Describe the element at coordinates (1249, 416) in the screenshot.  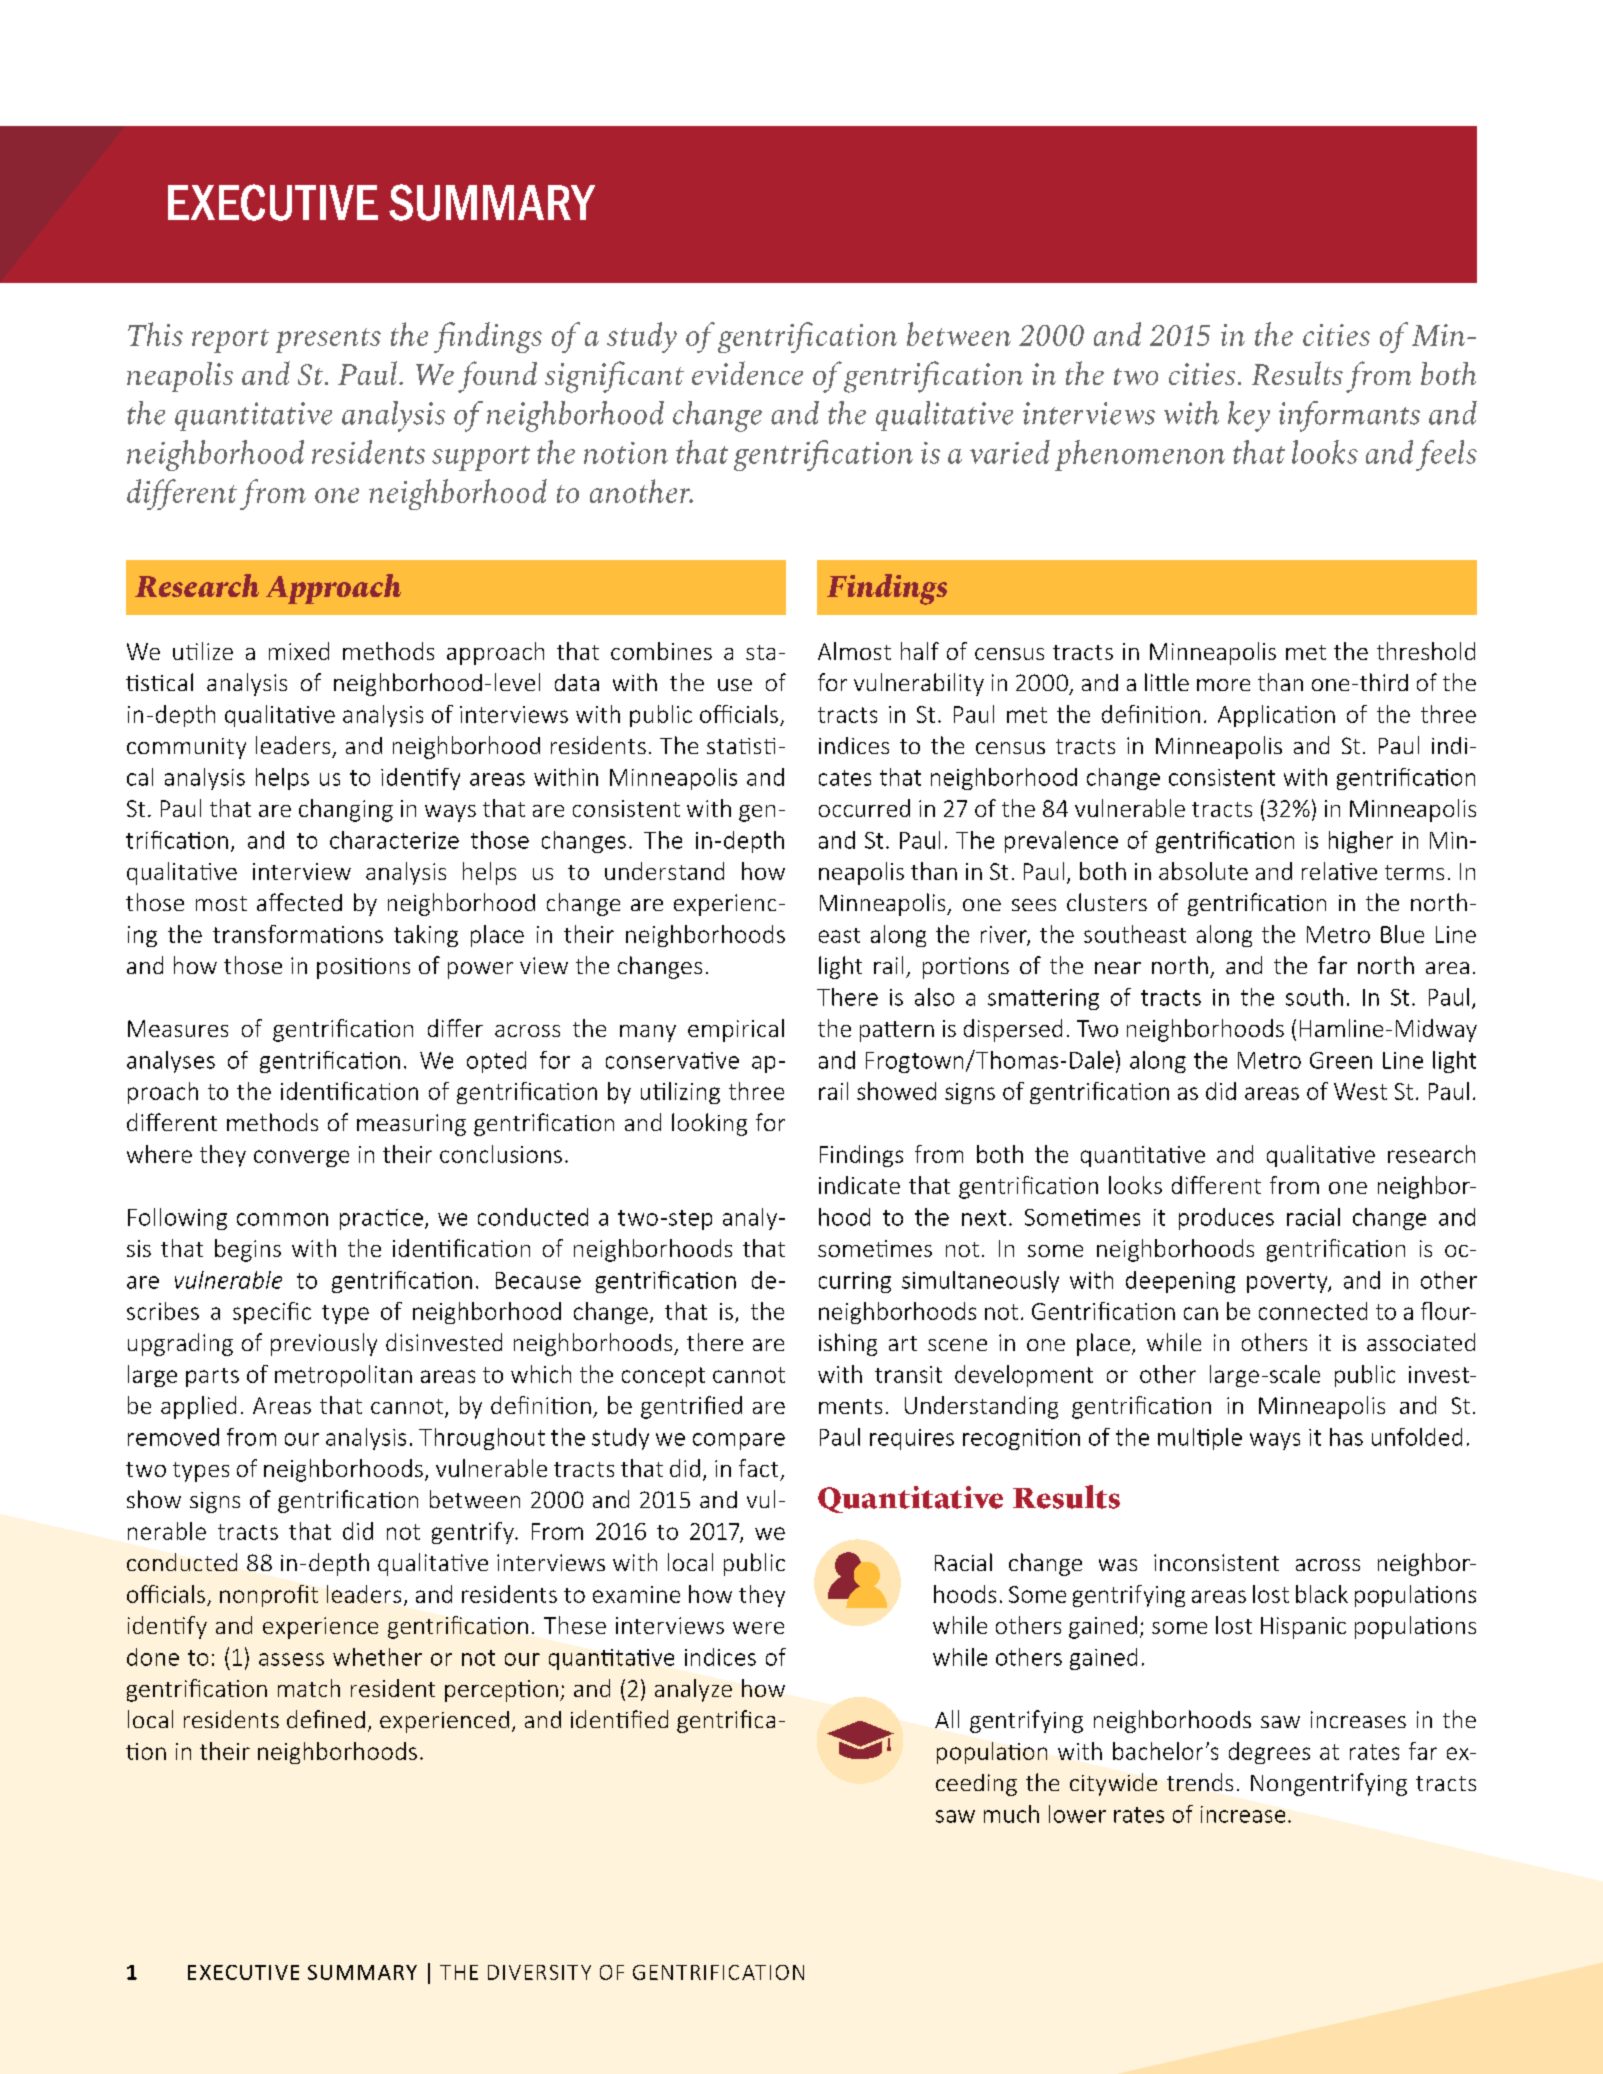
I see `key` at that location.
